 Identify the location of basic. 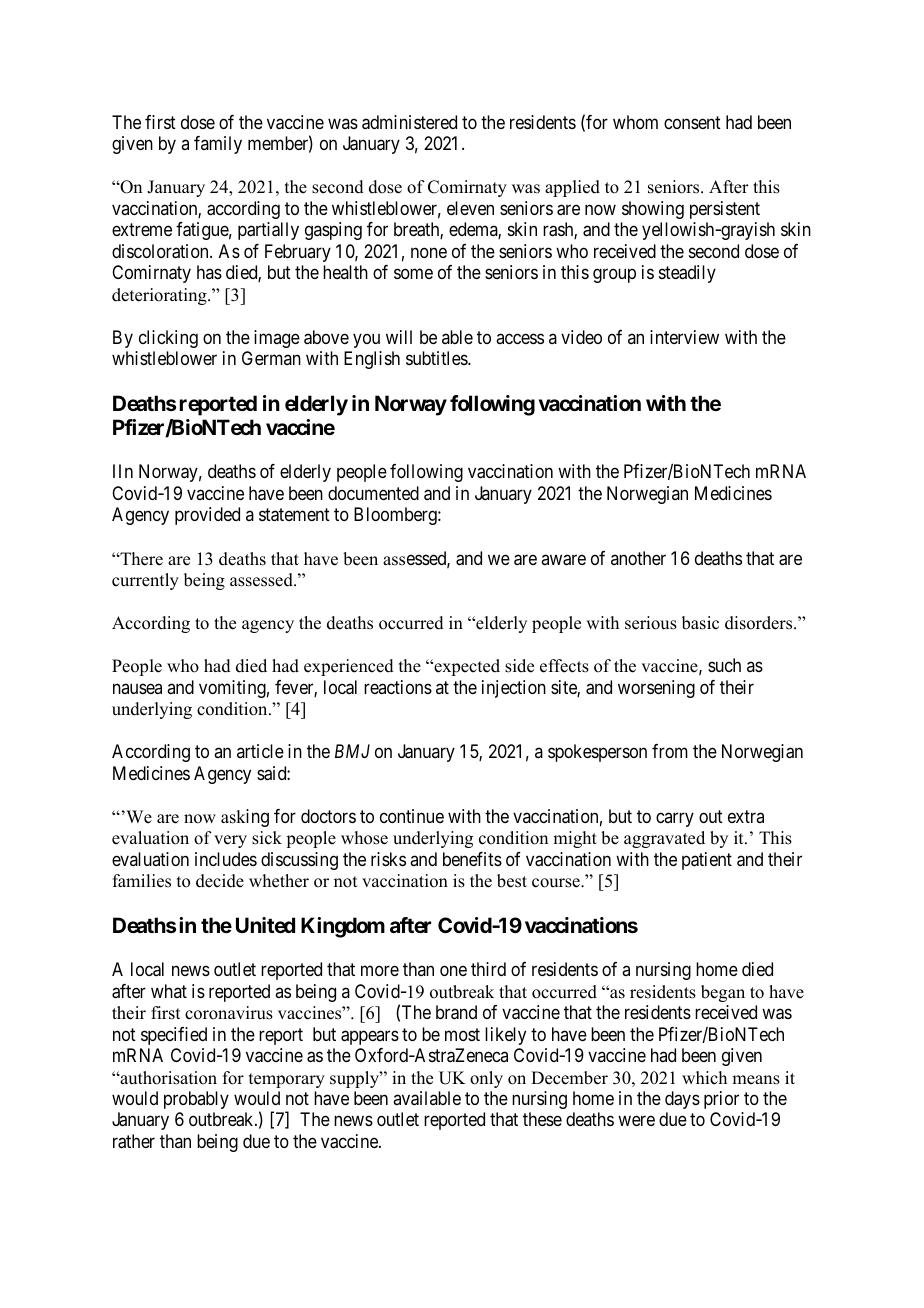
(700, 623).
